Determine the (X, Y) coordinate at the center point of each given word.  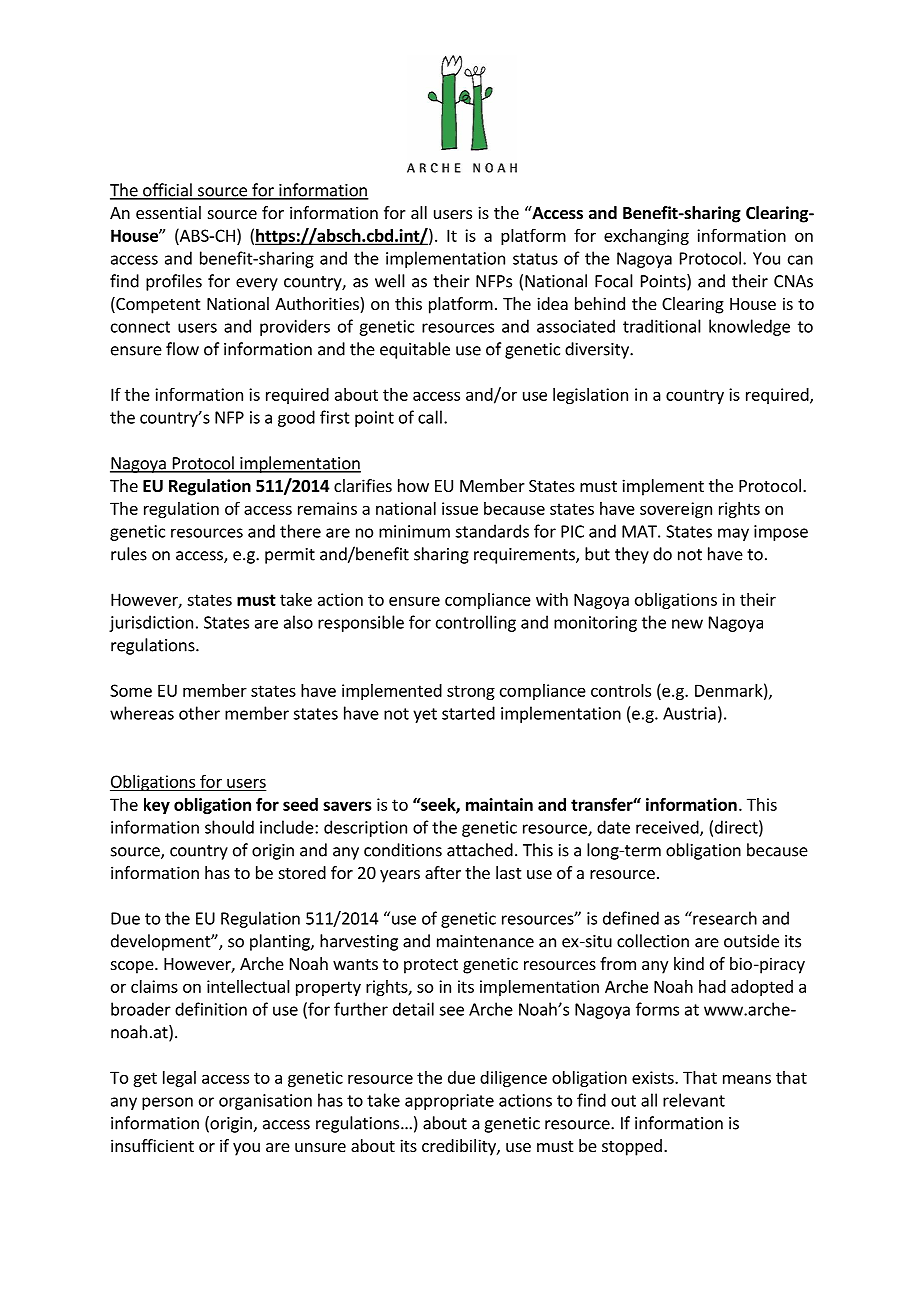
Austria (689, 713)
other (199, 713)
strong (471, 692)
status (535, 259)
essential (168, 212)
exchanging (646, 237)
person (167, 1103)
